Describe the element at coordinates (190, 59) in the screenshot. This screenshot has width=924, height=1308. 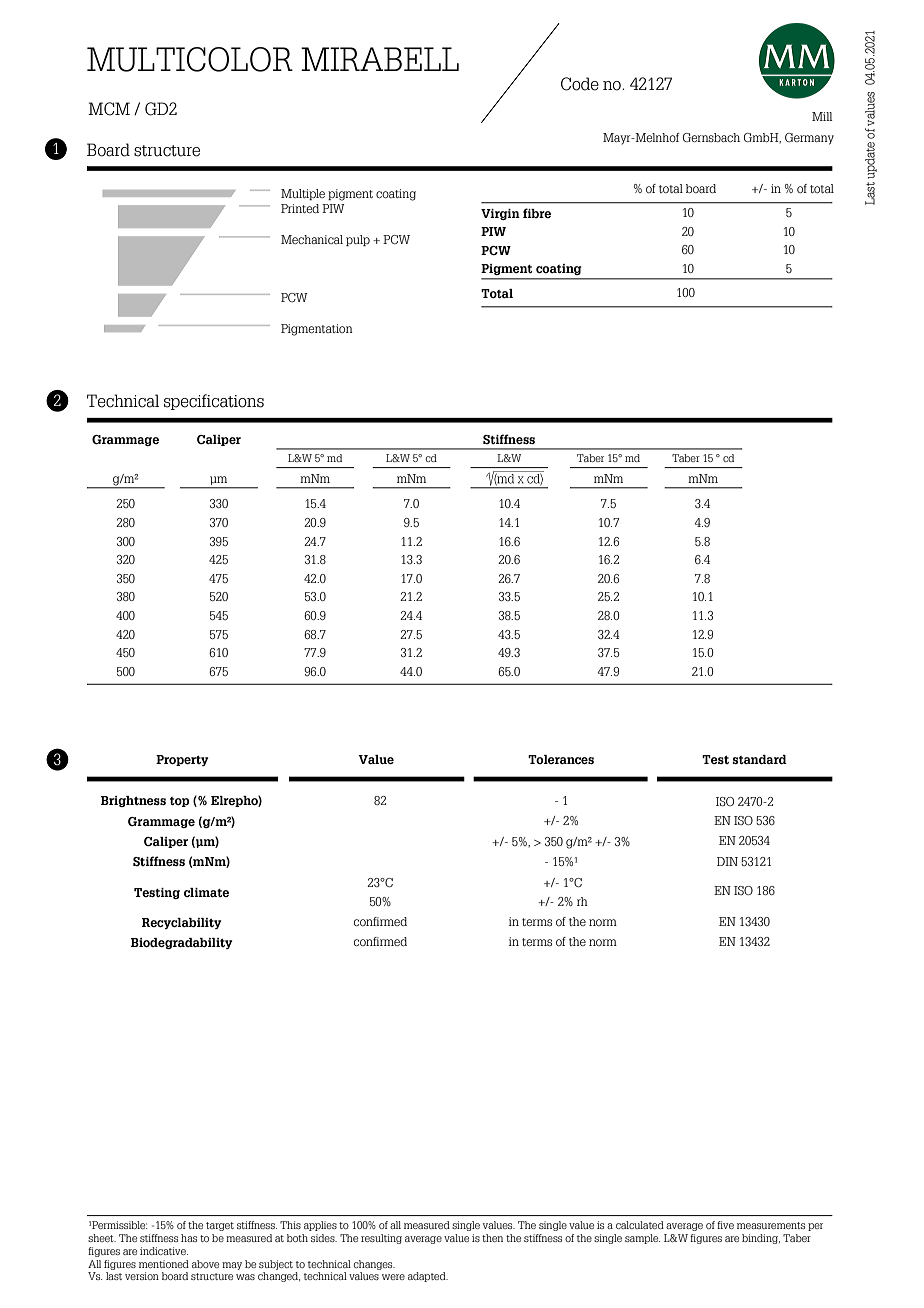
I see `MULTICOLOR` at that location.
